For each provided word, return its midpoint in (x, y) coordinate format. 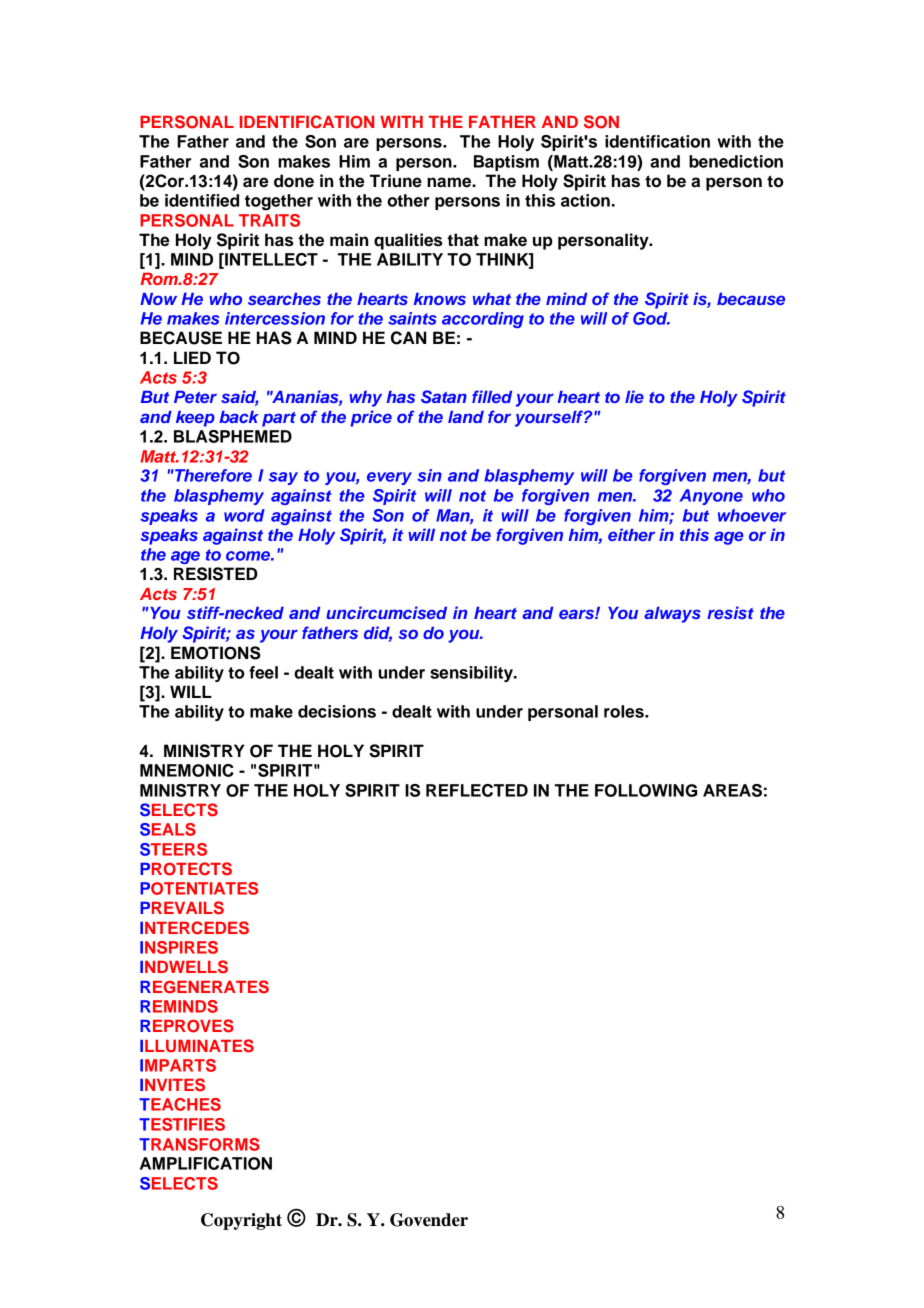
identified (202, 200)
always (672, 615)
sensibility (472, 674)
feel (263, 672)
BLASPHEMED (233, 436)
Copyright (241, 1221)
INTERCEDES (194, 928)
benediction (736, 161)
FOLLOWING (646, 790)
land (466, 417)
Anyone (711, 497)
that (463, 240)
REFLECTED (477, 790)
